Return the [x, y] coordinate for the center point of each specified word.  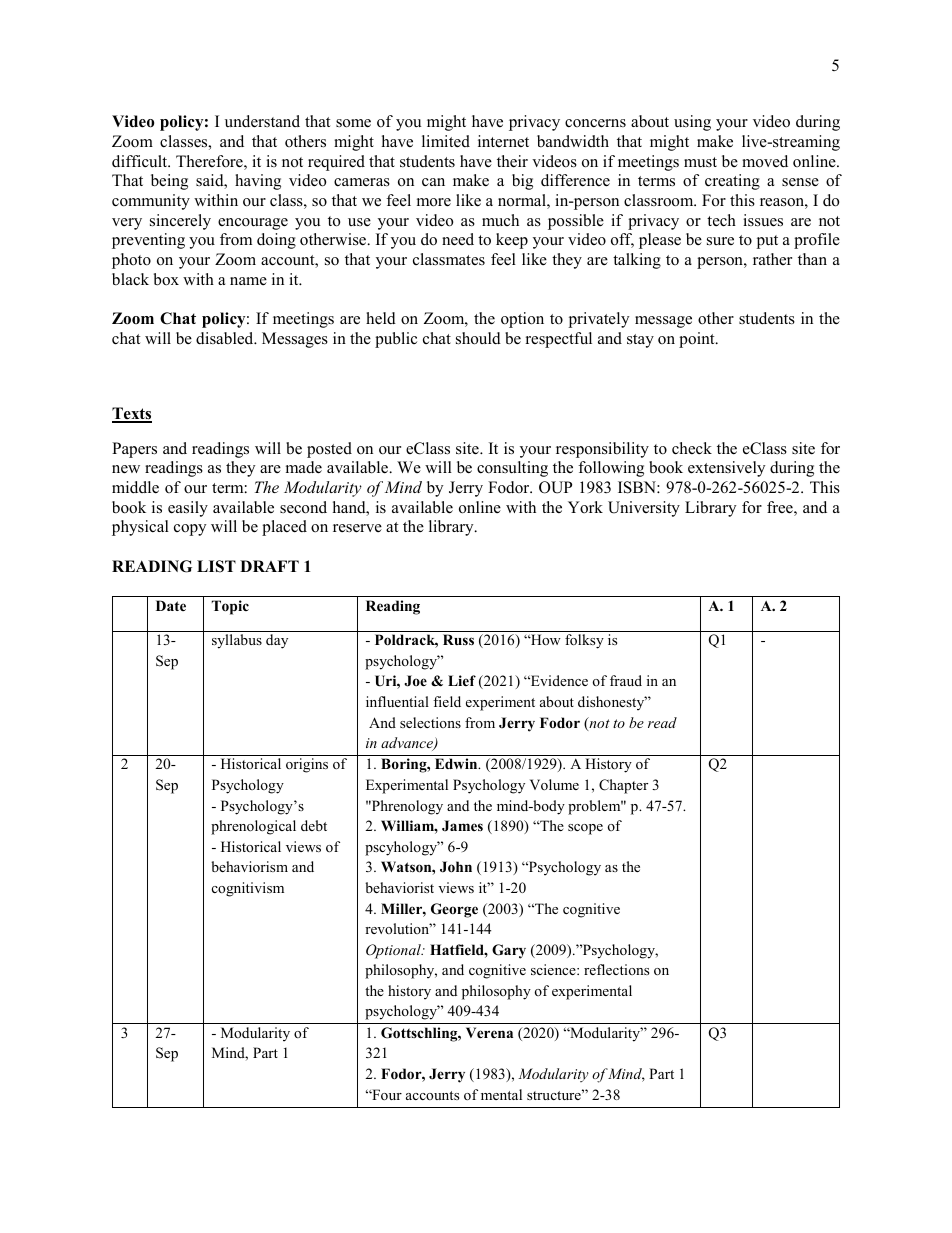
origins [307, 765]
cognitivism [248, 889]
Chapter [623, 786]
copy [190, 530]
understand [262, 121]
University [644, 509]
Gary [509, 951]
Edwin [457, 763]
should [478, 338]
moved [765, 161]
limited [446, 141]
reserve [357, 528]
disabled [226, 338]
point [698, 340]
